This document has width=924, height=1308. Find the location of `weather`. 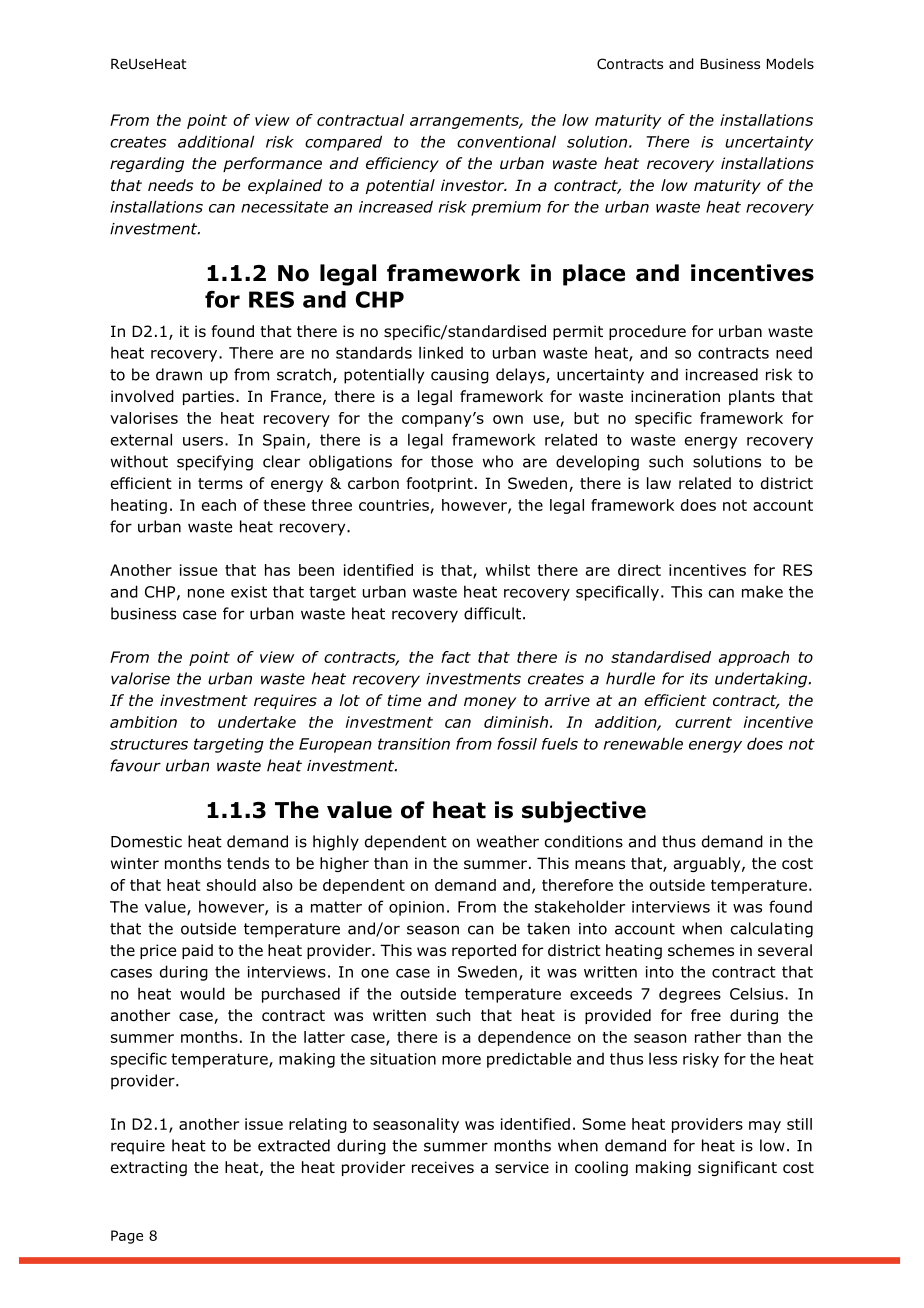

weather is located at coordinates (508, 841).
